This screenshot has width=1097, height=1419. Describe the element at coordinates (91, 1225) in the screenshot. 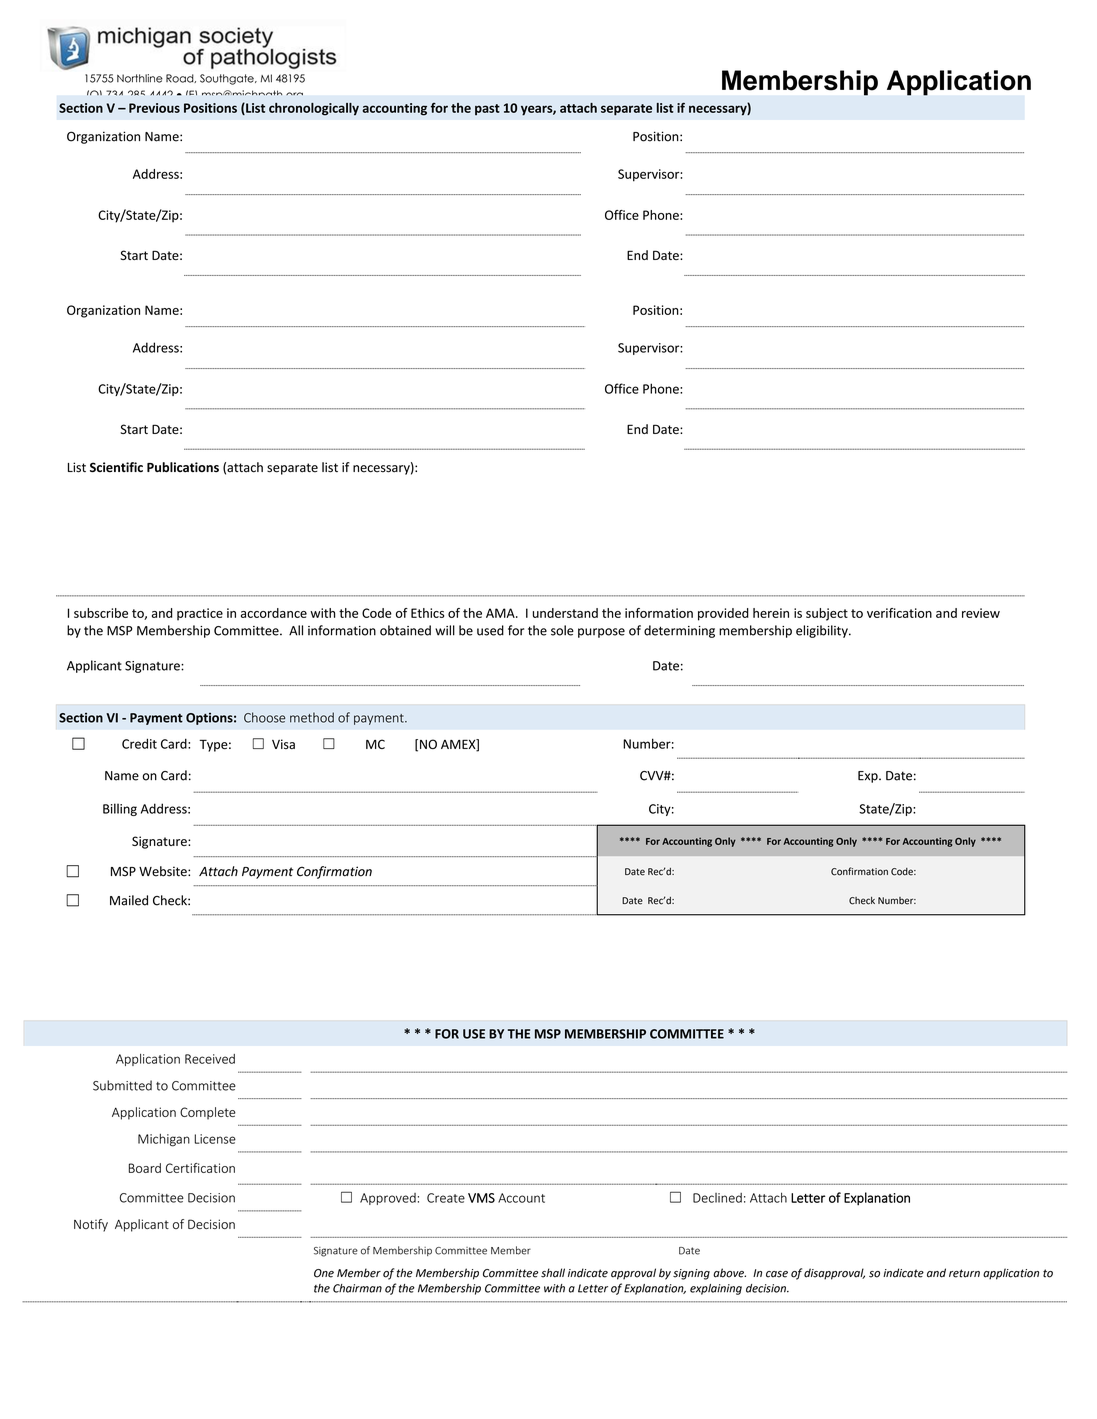

I see `Notify` at that location.
